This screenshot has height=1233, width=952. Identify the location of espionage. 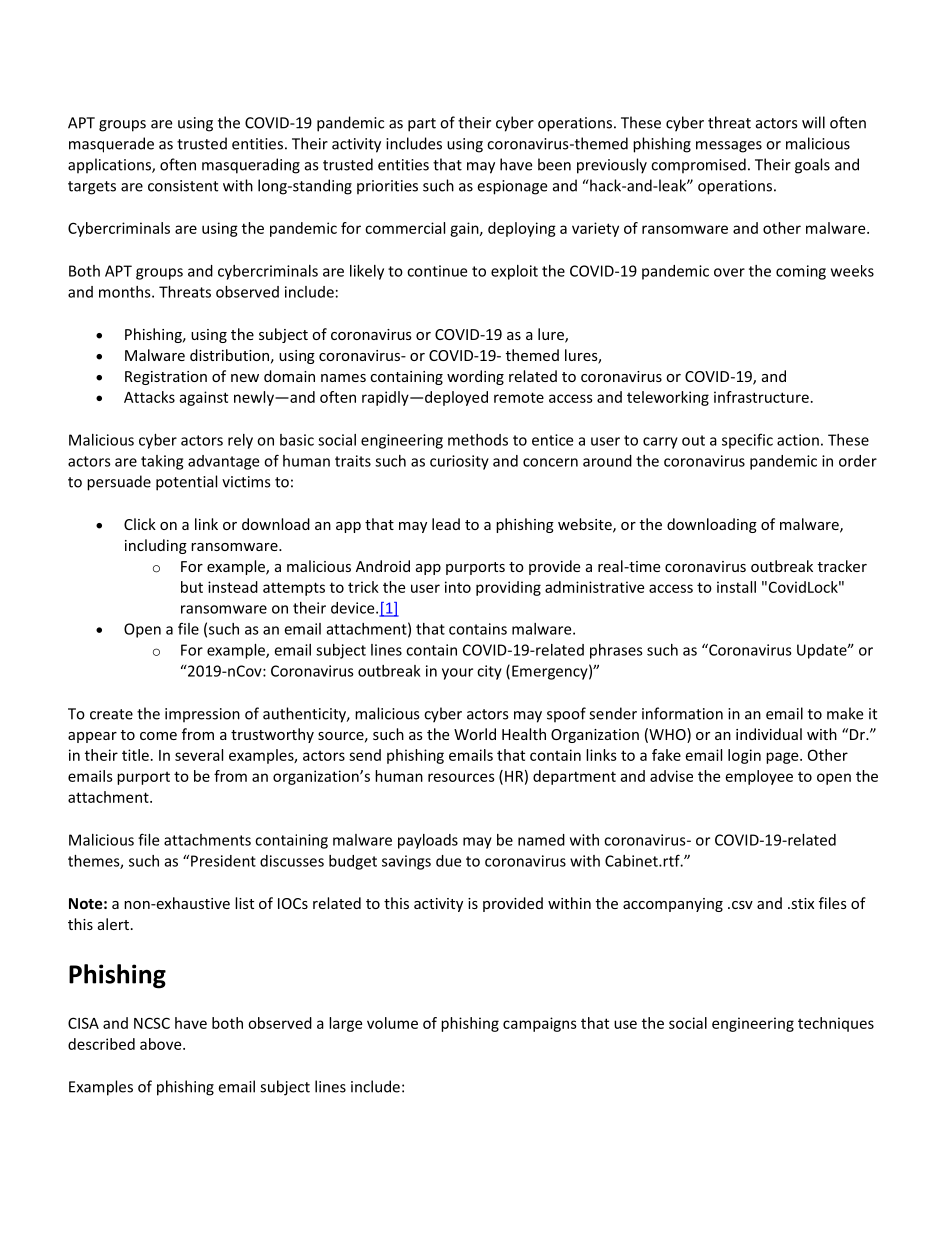
(512, 187).
